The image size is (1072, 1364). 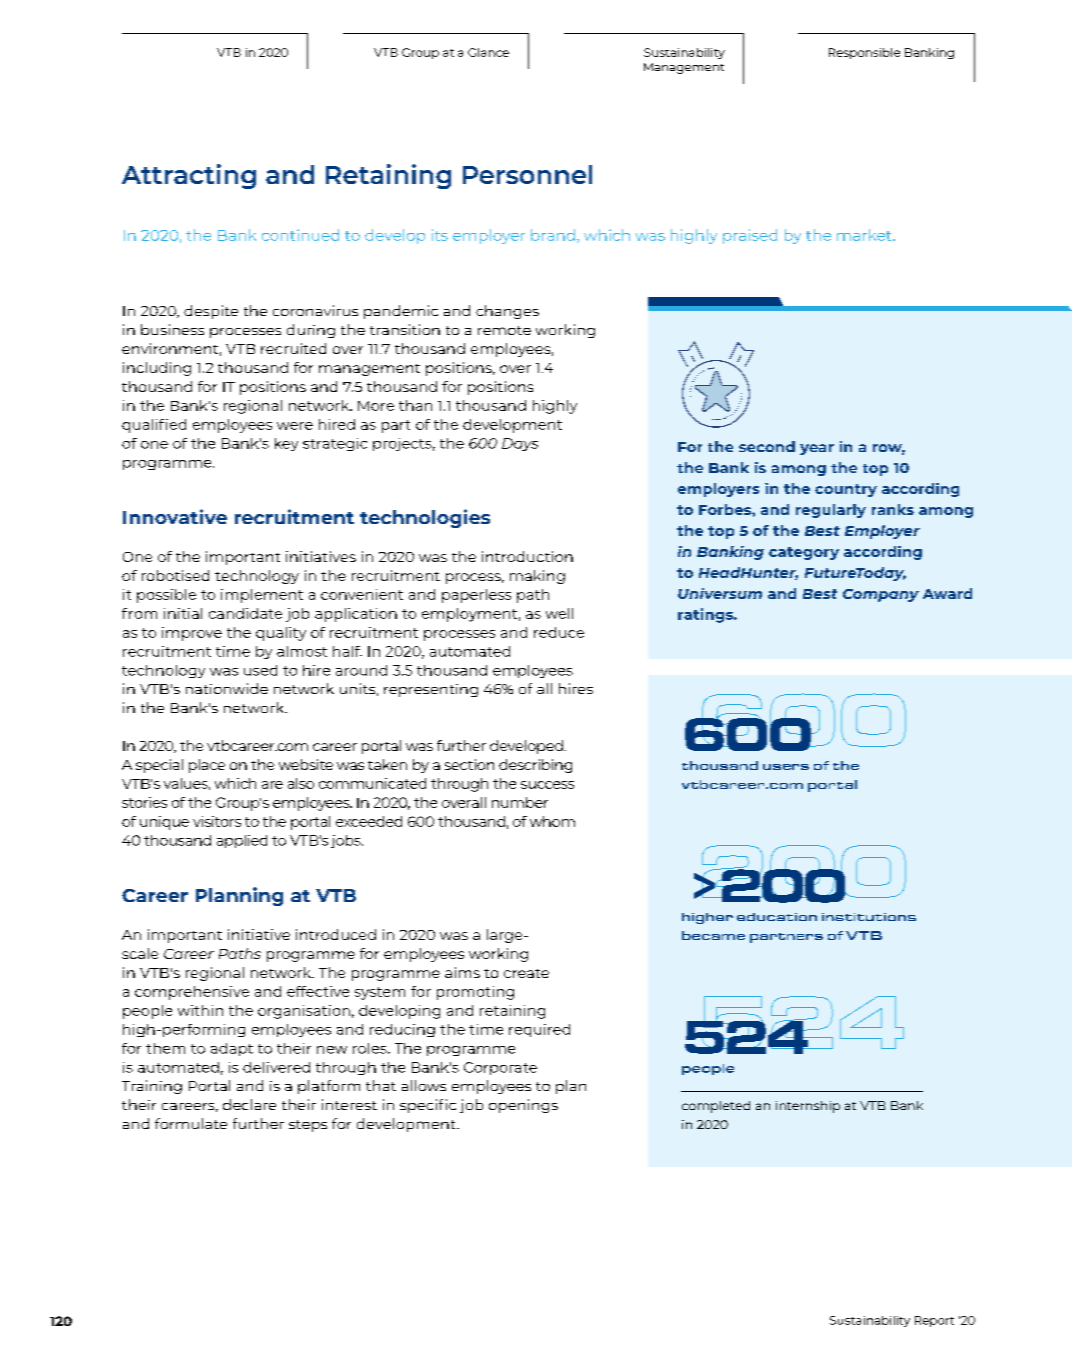 I want to click on Company, so click(x=881, y=595).
